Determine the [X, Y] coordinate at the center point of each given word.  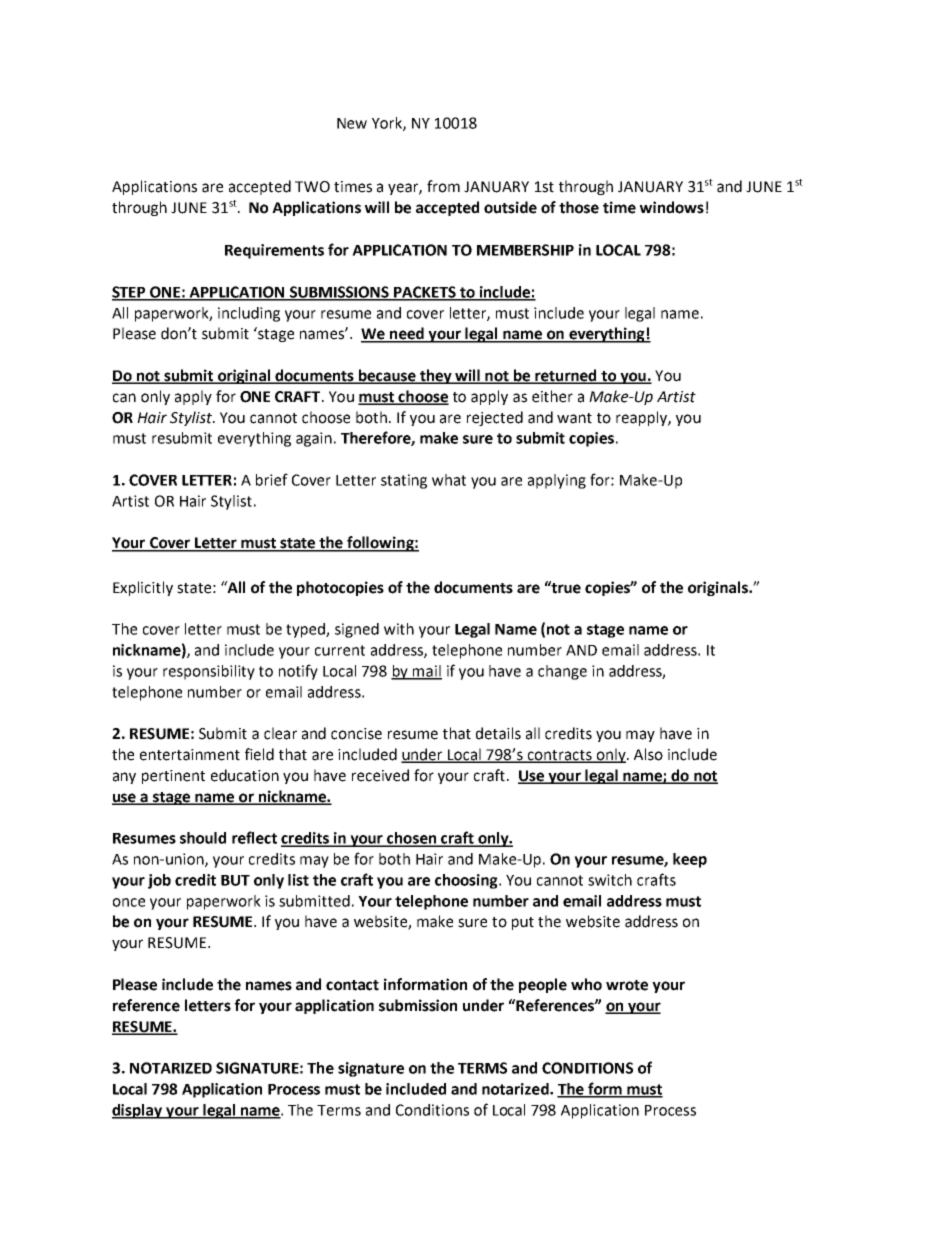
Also [648, 754]
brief [272, 479]
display [138, 1111]
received [380, 775]
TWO [312, 187]
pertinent [173, 777]
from [443, 186]
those [579, 207]
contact [352, 985]
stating [404, 481]
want [574, 418]
